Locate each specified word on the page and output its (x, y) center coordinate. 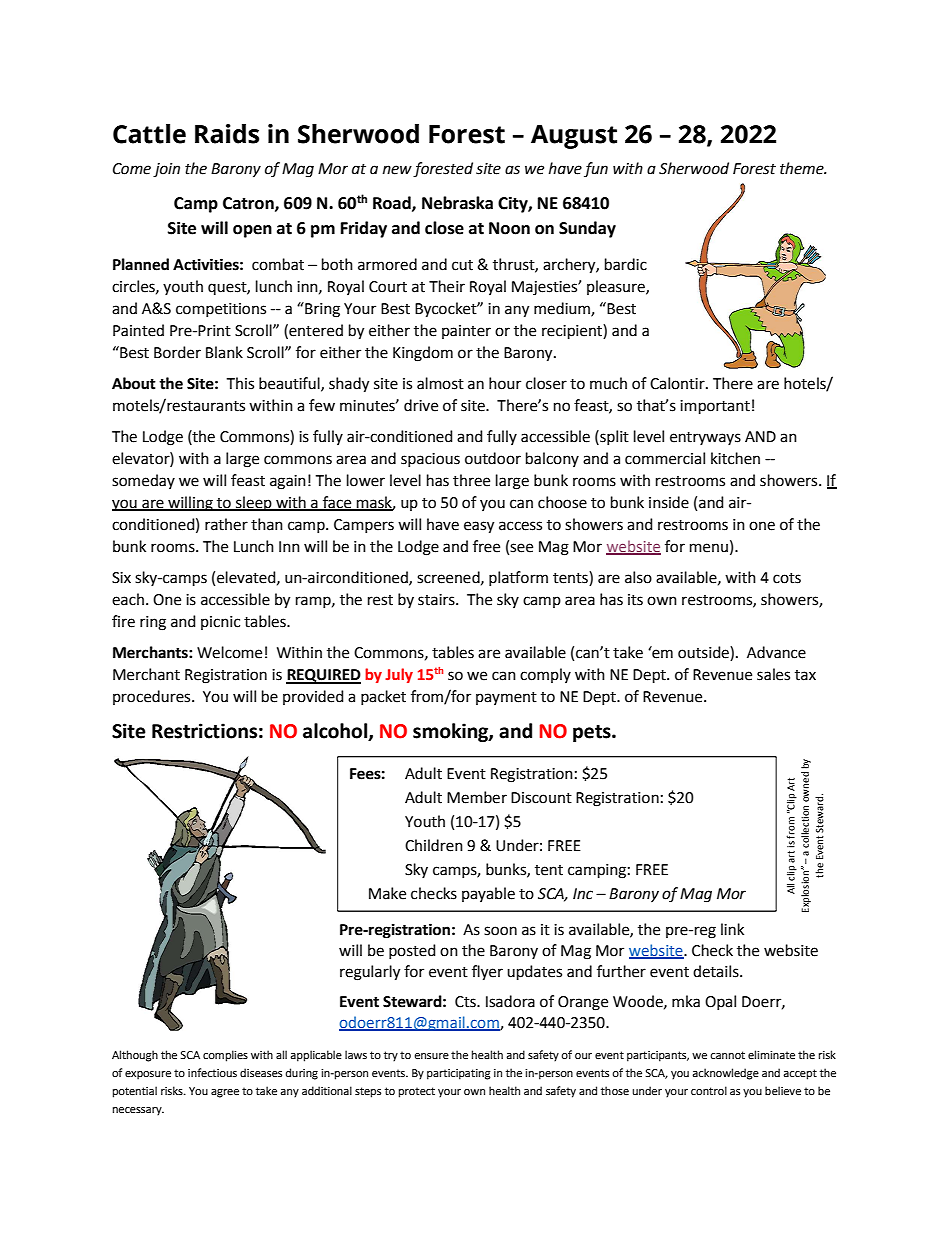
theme (803, 168)
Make (387, 893)
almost (440, 383)
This (240, 383)
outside (704, 653)
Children (434, 845)
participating (459, 1074)
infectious (212, 1072)
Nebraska (457, 203)
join (166, 170)
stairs (437, 600)
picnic (220, 623)
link (732, 929)
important (715, 407)
